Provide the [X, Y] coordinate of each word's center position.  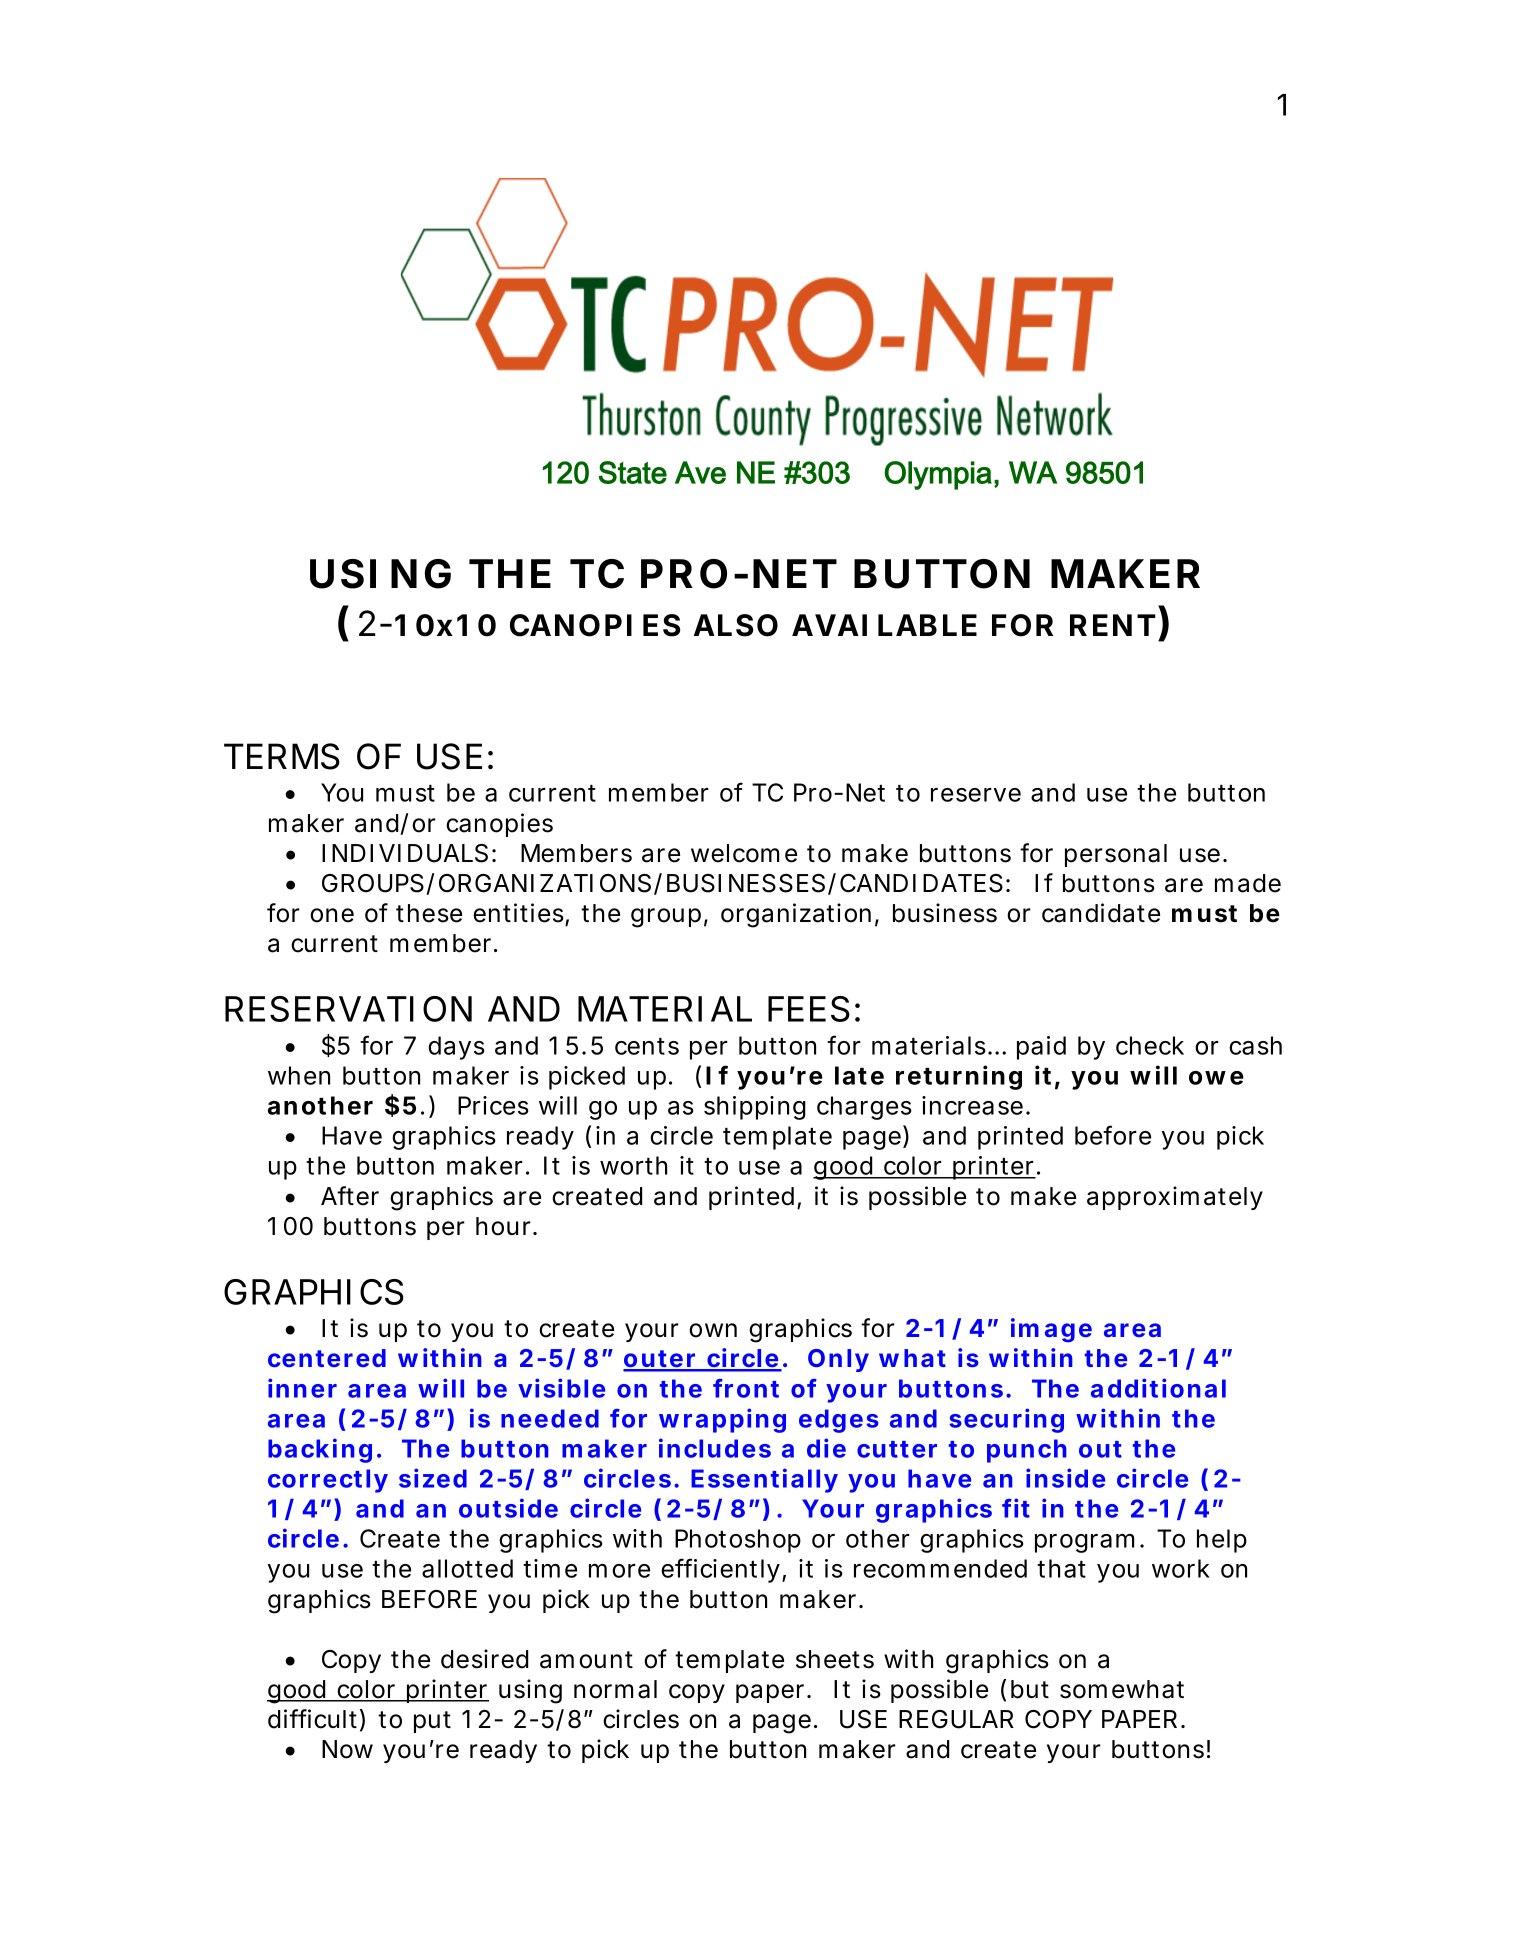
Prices [493, 1105]
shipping [755, 1108]
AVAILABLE [884, 625]
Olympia [938, 475]
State [633, 472]
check [1150, 1045]
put [432, 1722]
